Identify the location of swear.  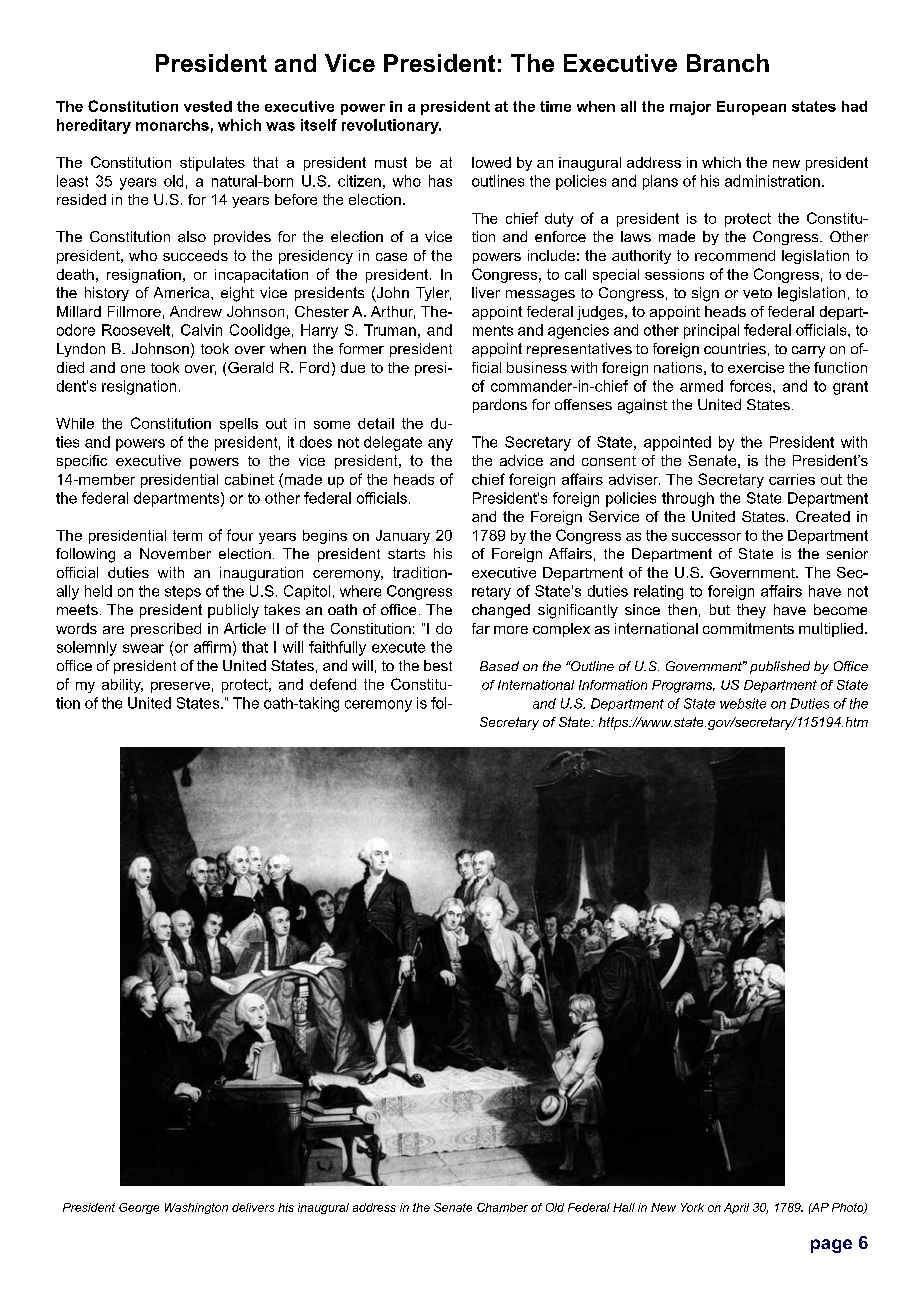
(143, 648).
